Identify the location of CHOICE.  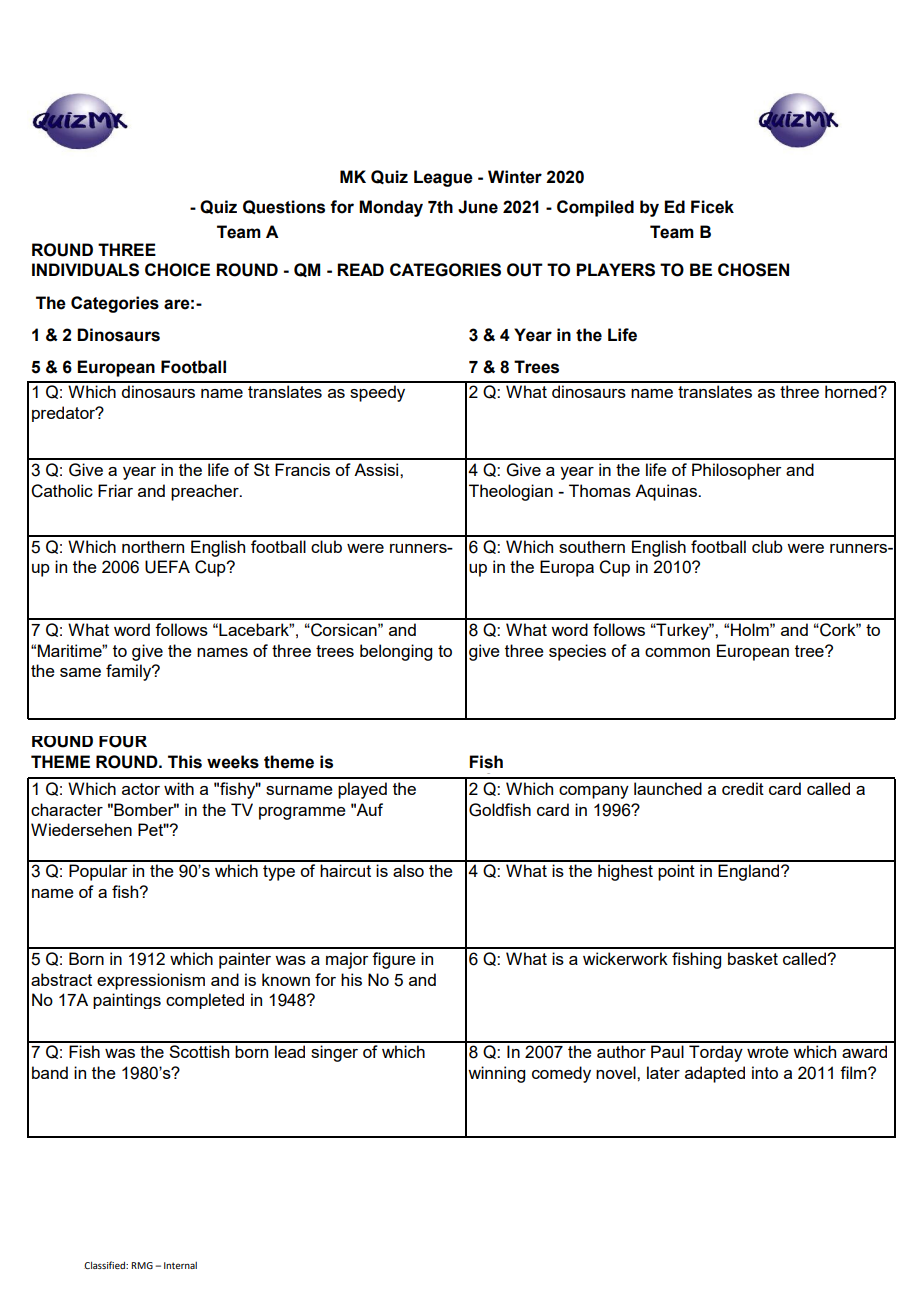
(177, 270).
